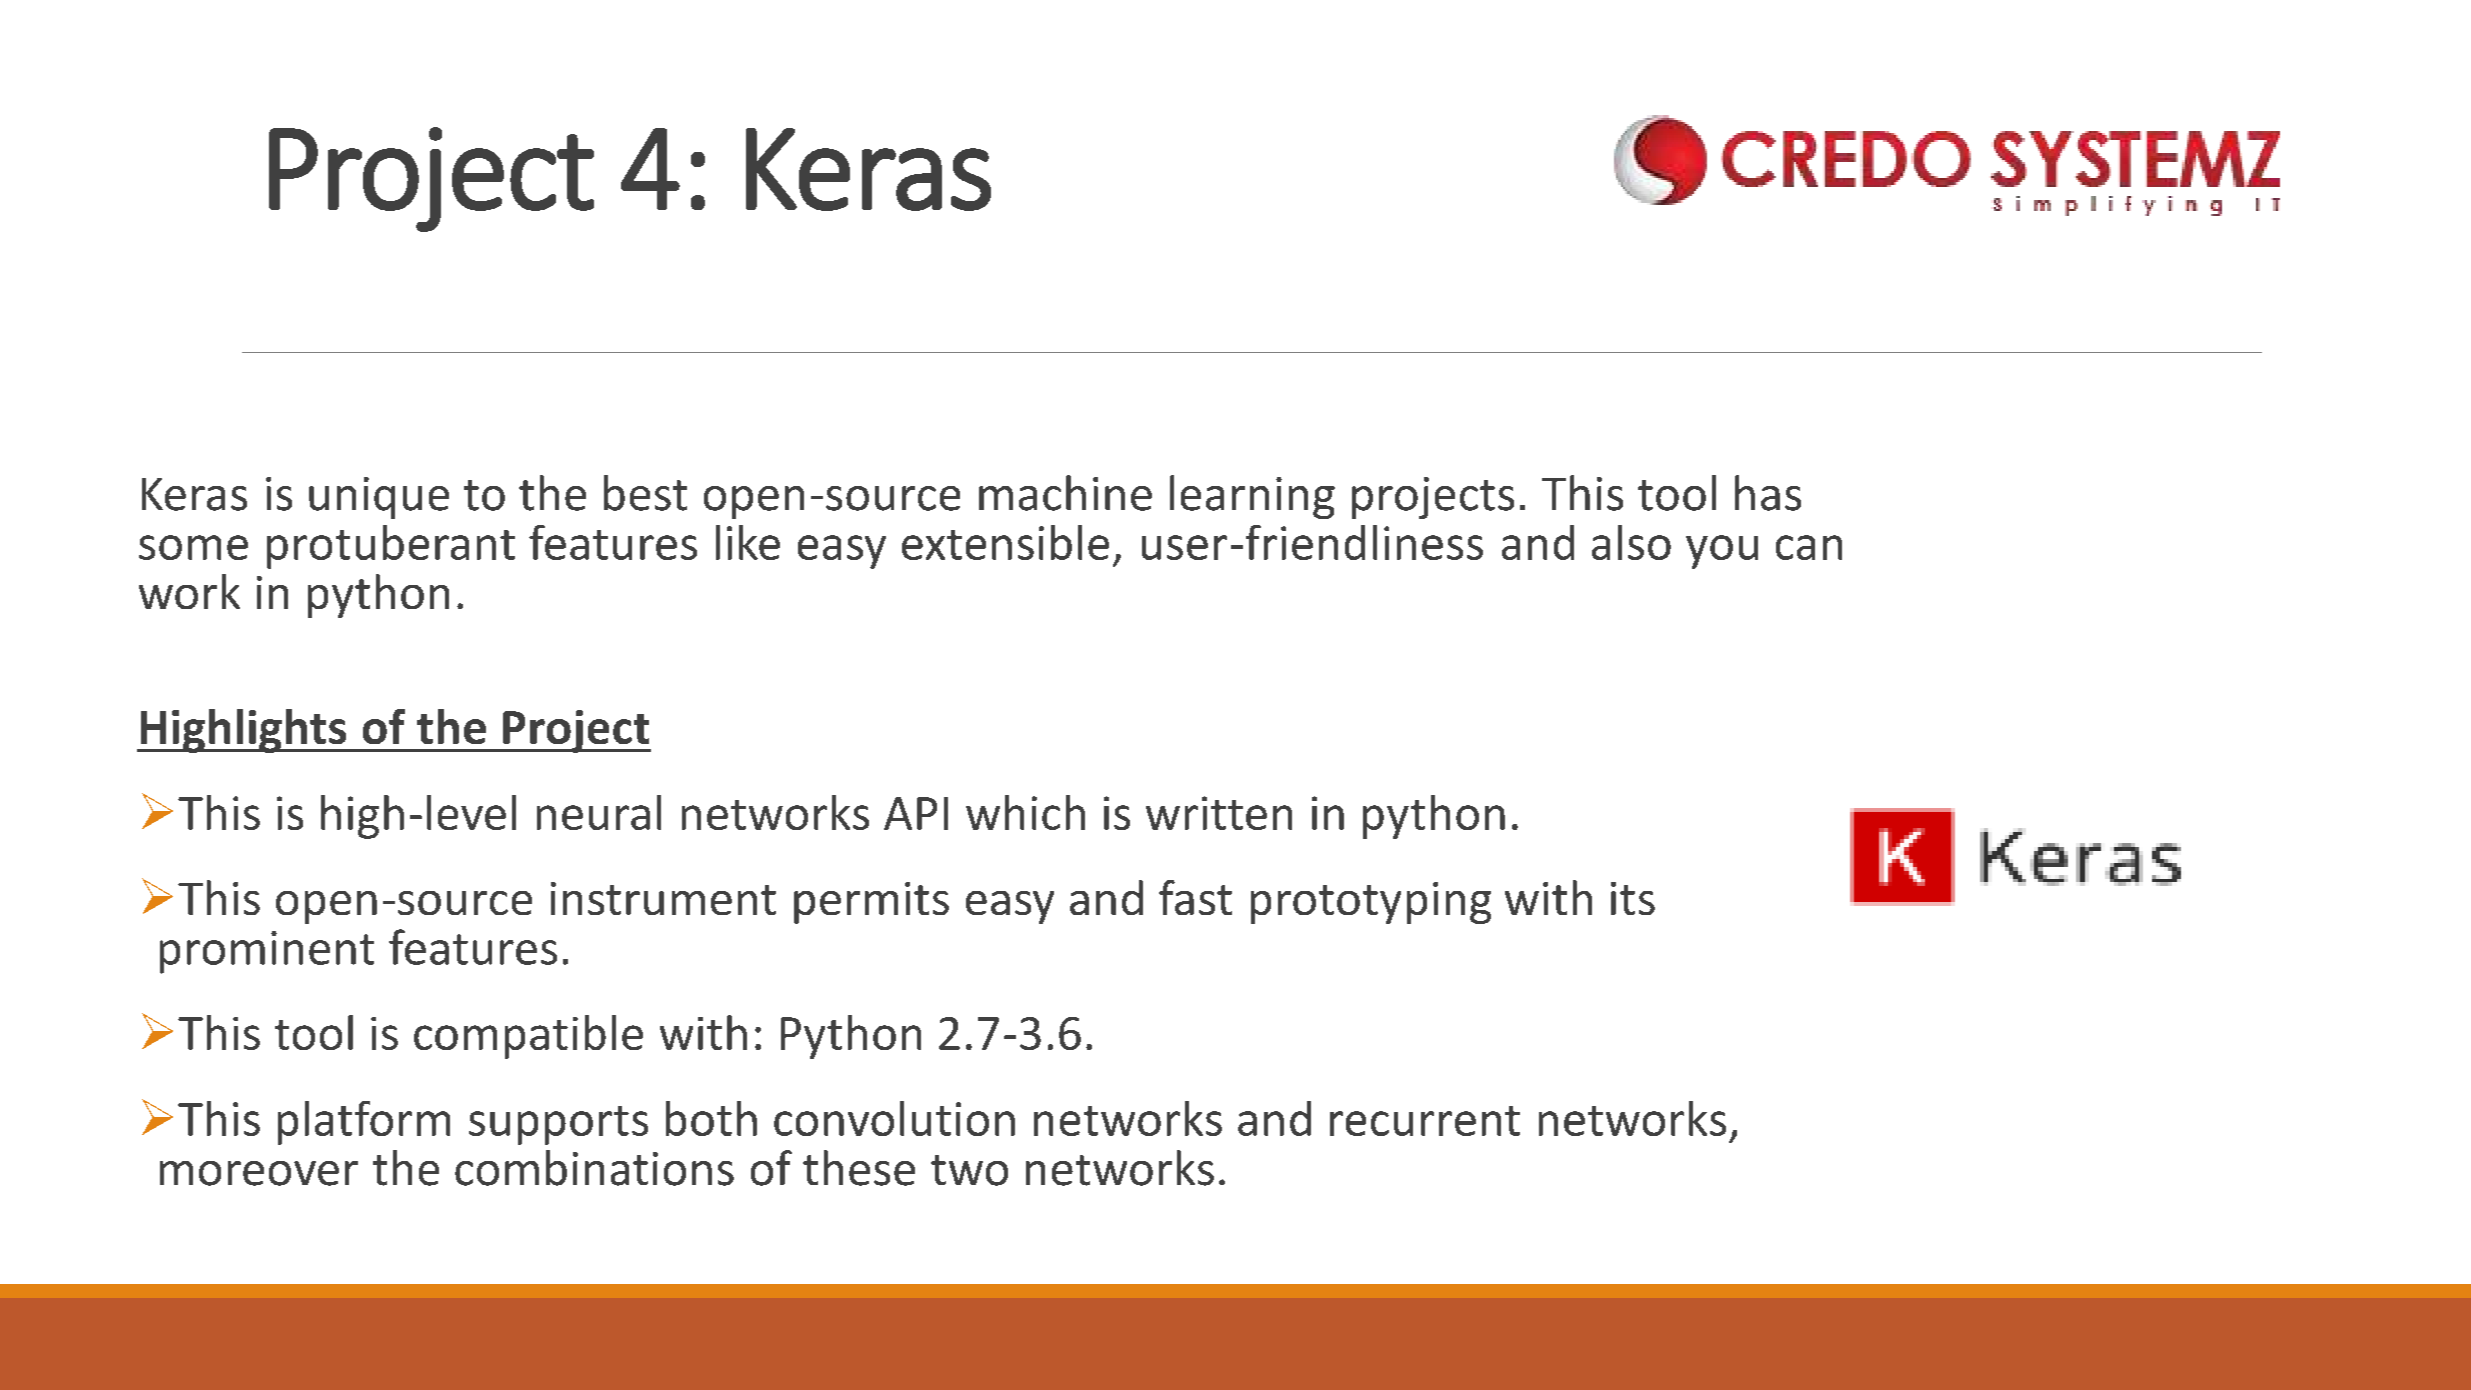 The height and width of the screenshot is (1390, 2471). What do you see at coordinates (364, 1123) in the screenshot?
I see `platform` at bounding box center [364, 1123].
